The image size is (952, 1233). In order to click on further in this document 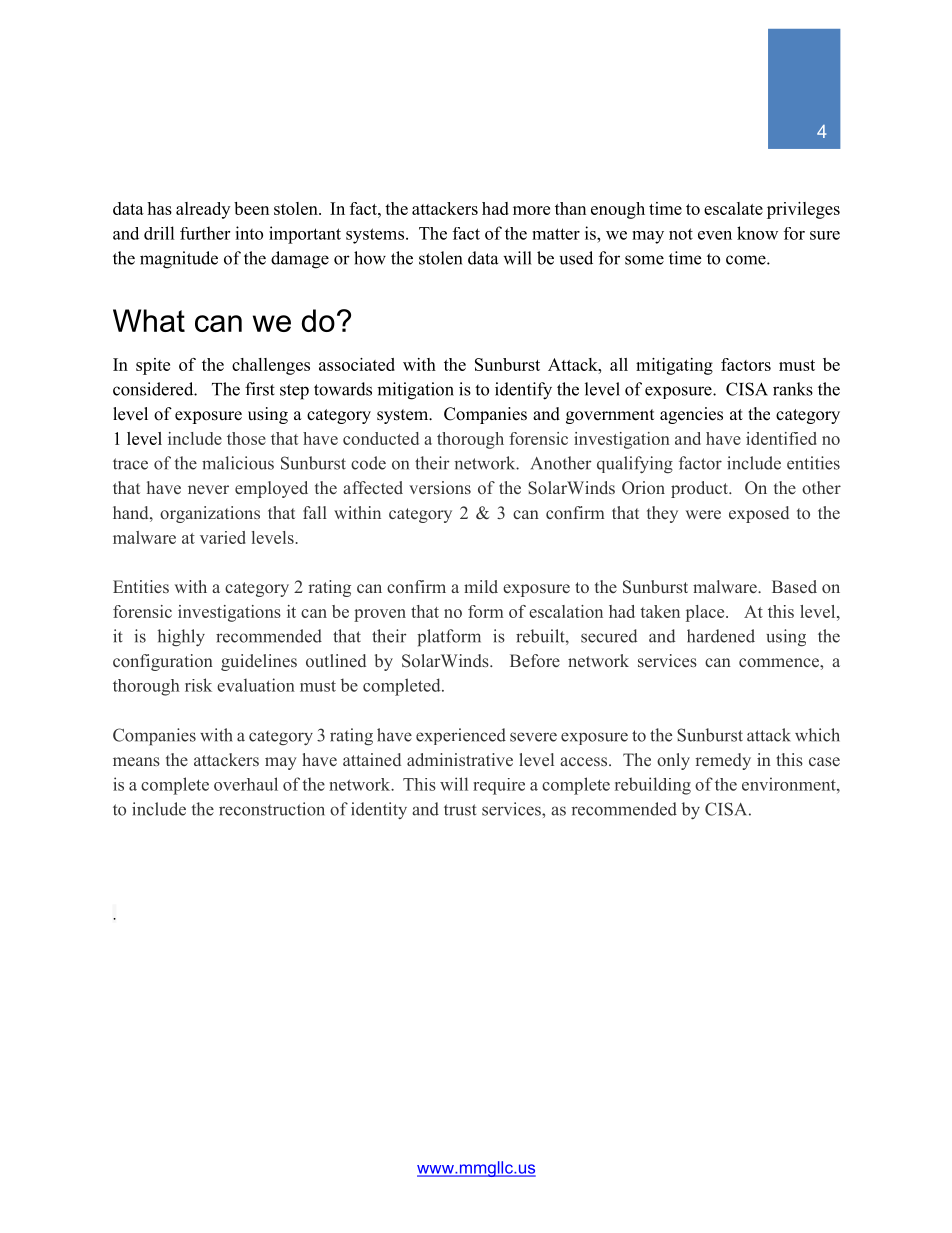, I will do `click(205, 233)`.
